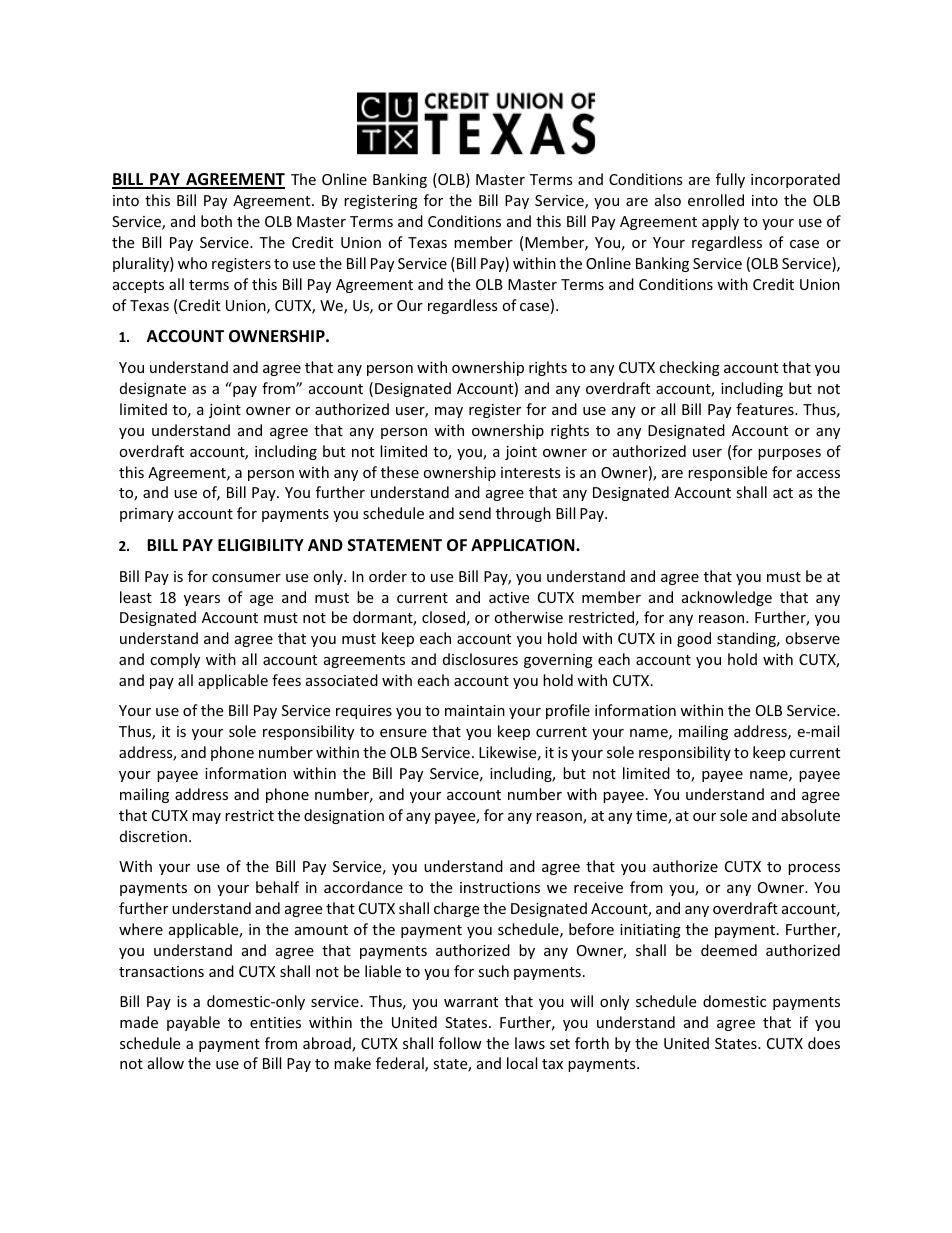  Describe the element at coordinates (716, 200) in the document. I see `enrolled` at that location.
